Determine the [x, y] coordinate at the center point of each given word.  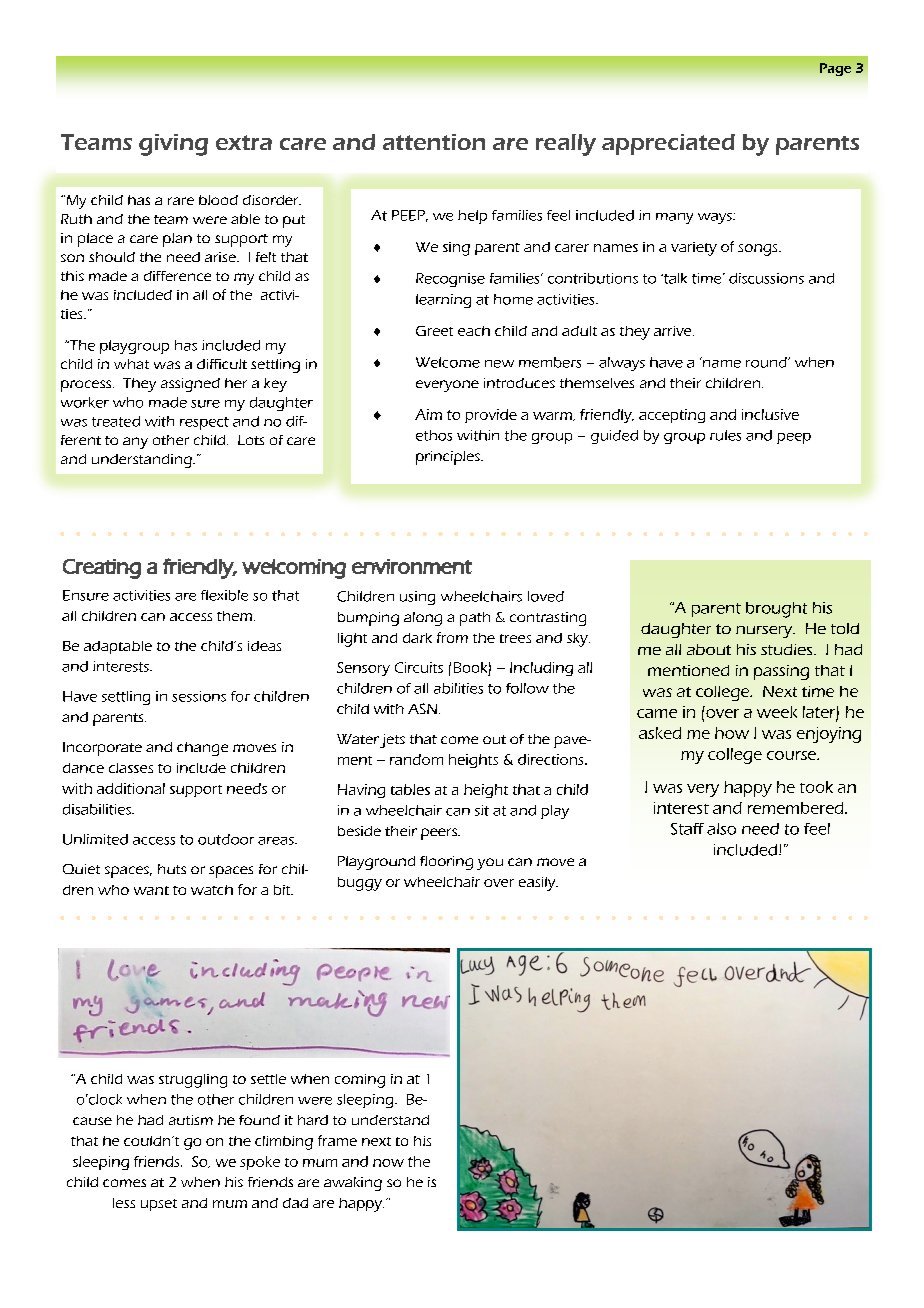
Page [835, 69]
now [388, 1163]
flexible [224, 595]
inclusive [770, 414]
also [721, 829]
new [499, 364]
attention [434, 142]
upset [159, 1205]
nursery [765, 632]
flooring [446, 863]
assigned [190, 385]
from [452, 637]
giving [173, 145]
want [151, 890]
